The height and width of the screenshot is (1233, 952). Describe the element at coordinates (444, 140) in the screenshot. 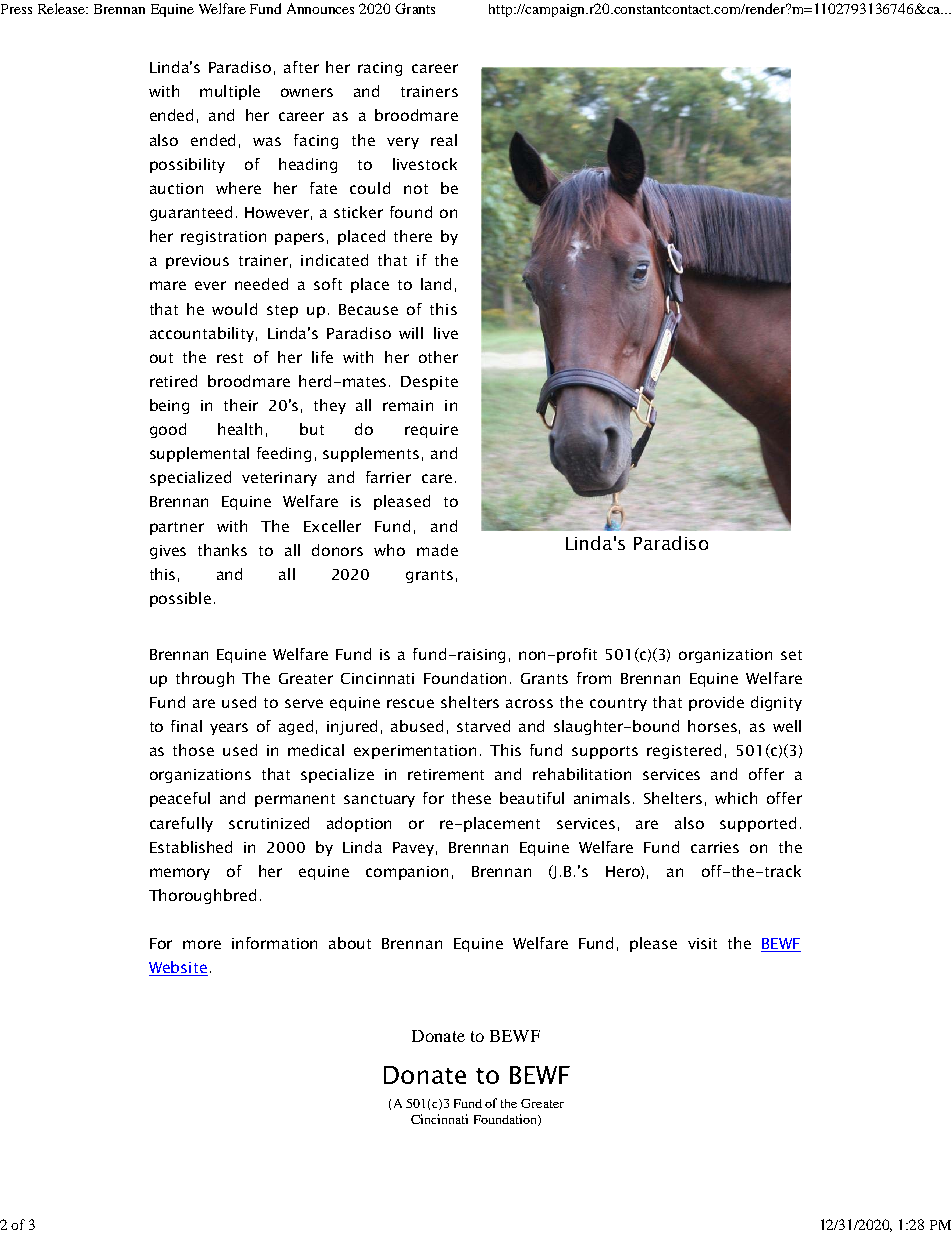

I see `real` at that location.
